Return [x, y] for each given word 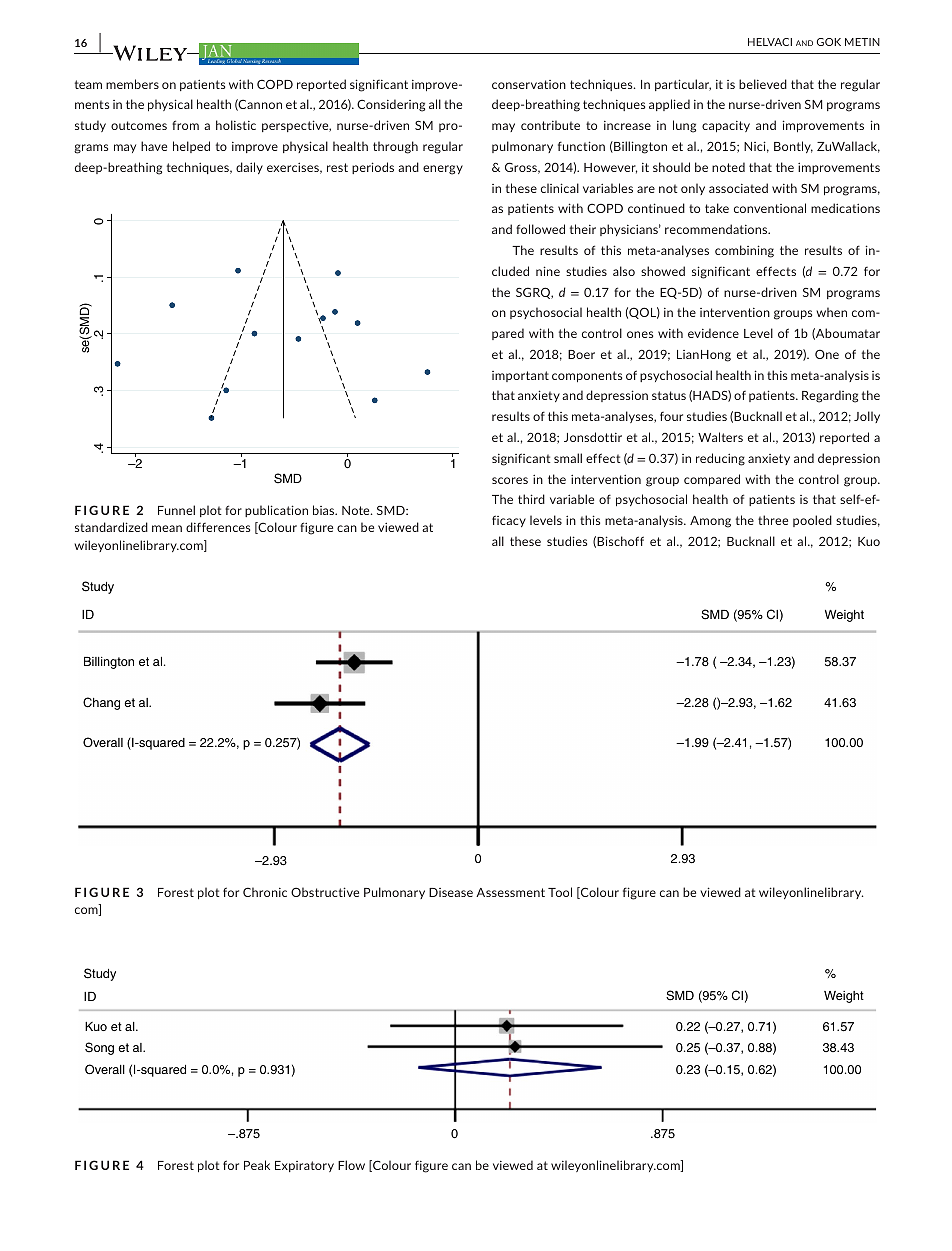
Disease [451, 892]
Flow [351, 1165]
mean [167, 528]
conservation [529, 84]
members [132, 84]
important [520, 376]
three [773, 520]
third [531, 499]
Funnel [176, 510]
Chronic [265, 892]
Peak [257, 1165]
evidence [713, 333]
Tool [560, 892]
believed [763, 84]
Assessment [510, 892]
